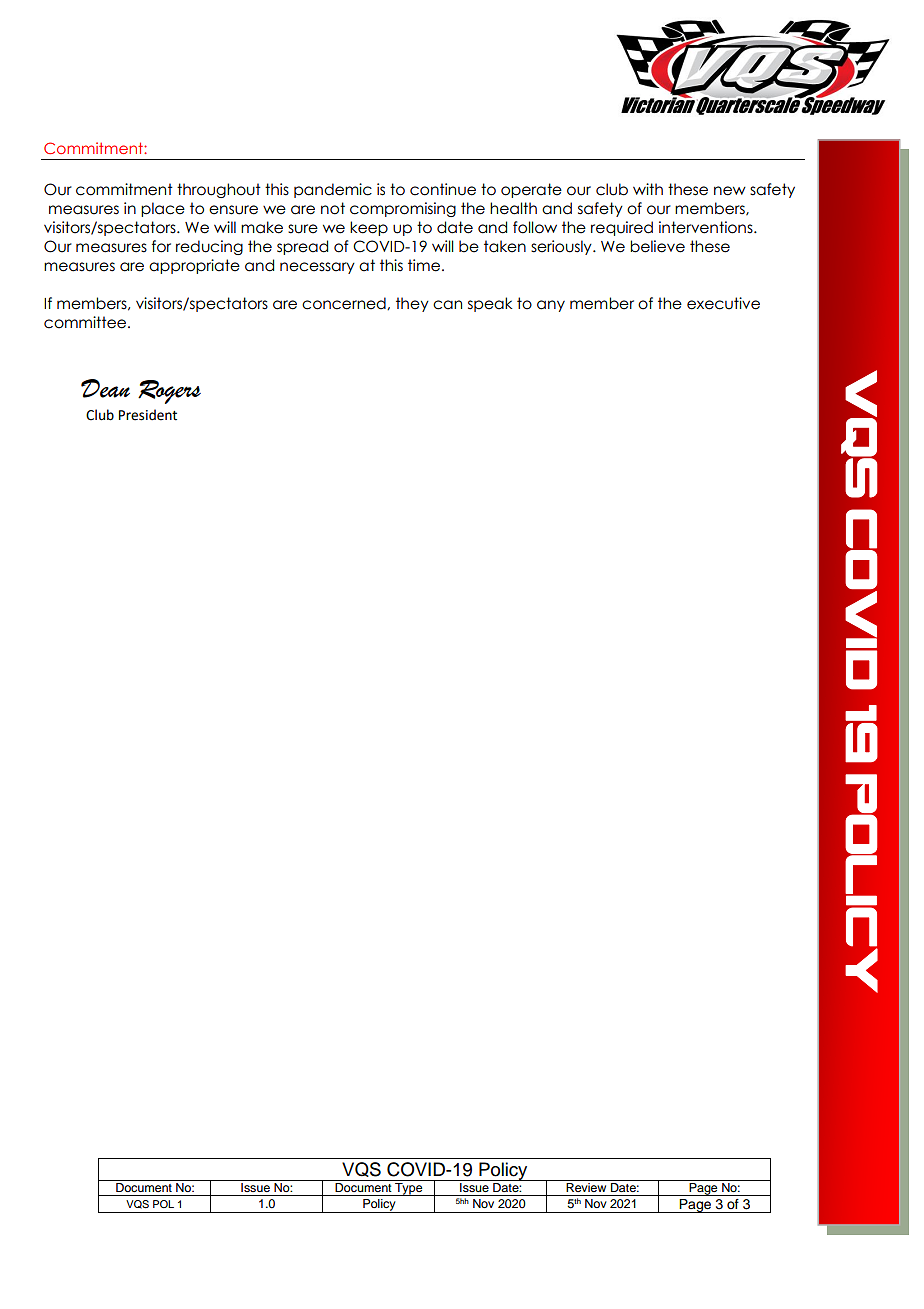 This screenshot has height=1309, width=924. I want to click on they, so click(412, 304).
